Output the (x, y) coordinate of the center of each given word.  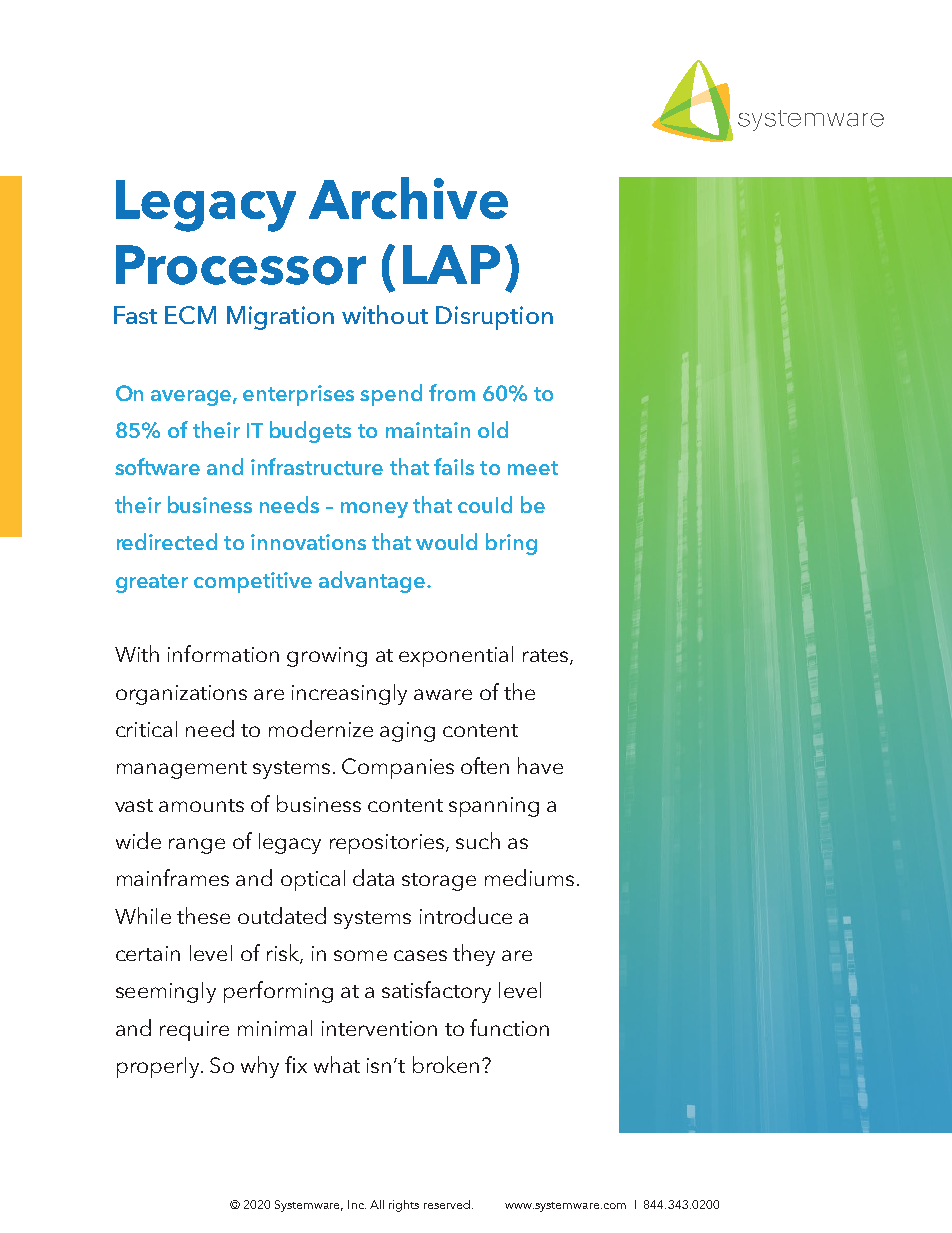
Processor (241, 265)
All (377, 1204)
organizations (181, 695)
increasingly (349, 694)
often (485, 765)
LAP (451, 264)
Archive (408, 198)
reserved (447, 1204)
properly (159, 1067)
